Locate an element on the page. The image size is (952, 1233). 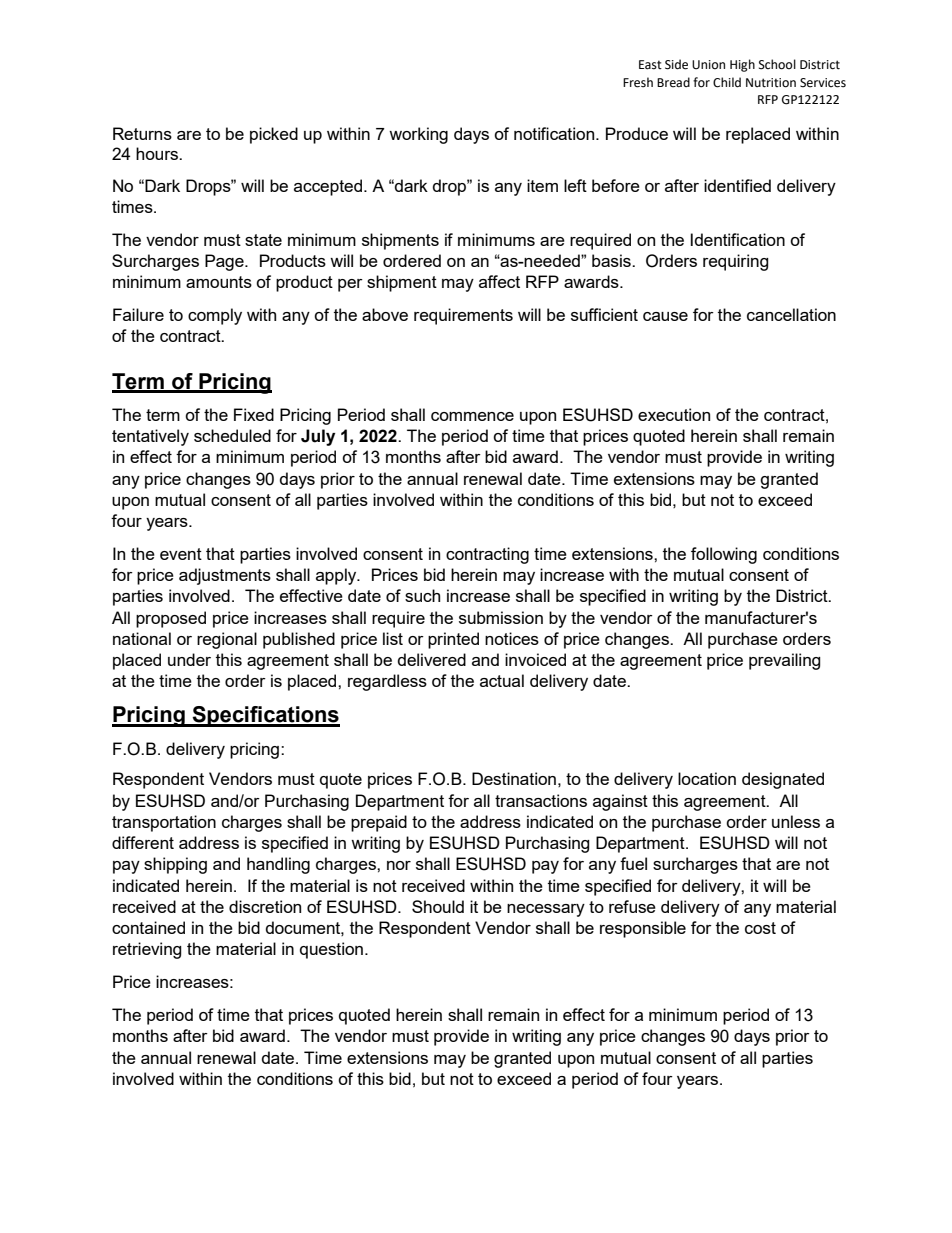
Child is located at coordinates (727, 82).
